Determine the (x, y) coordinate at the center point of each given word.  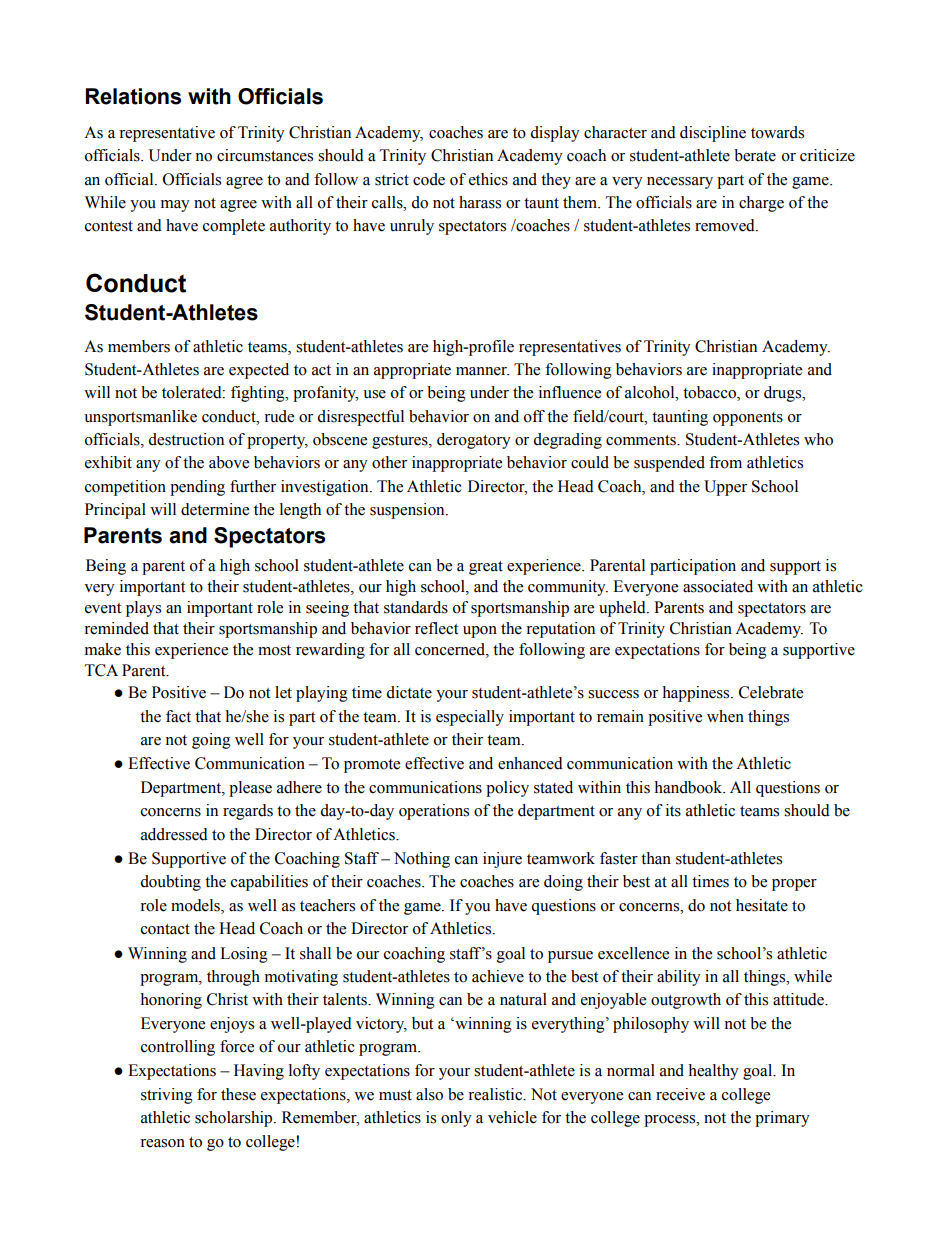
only (456, 1119)
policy (507, 789)
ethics (488, 179)
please (250, 789)
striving (167, 1096)
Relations (133, 96)
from (725, 462)
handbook (689, 787)
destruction (186, 439)
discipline (713, 134)
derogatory (474, 441)
